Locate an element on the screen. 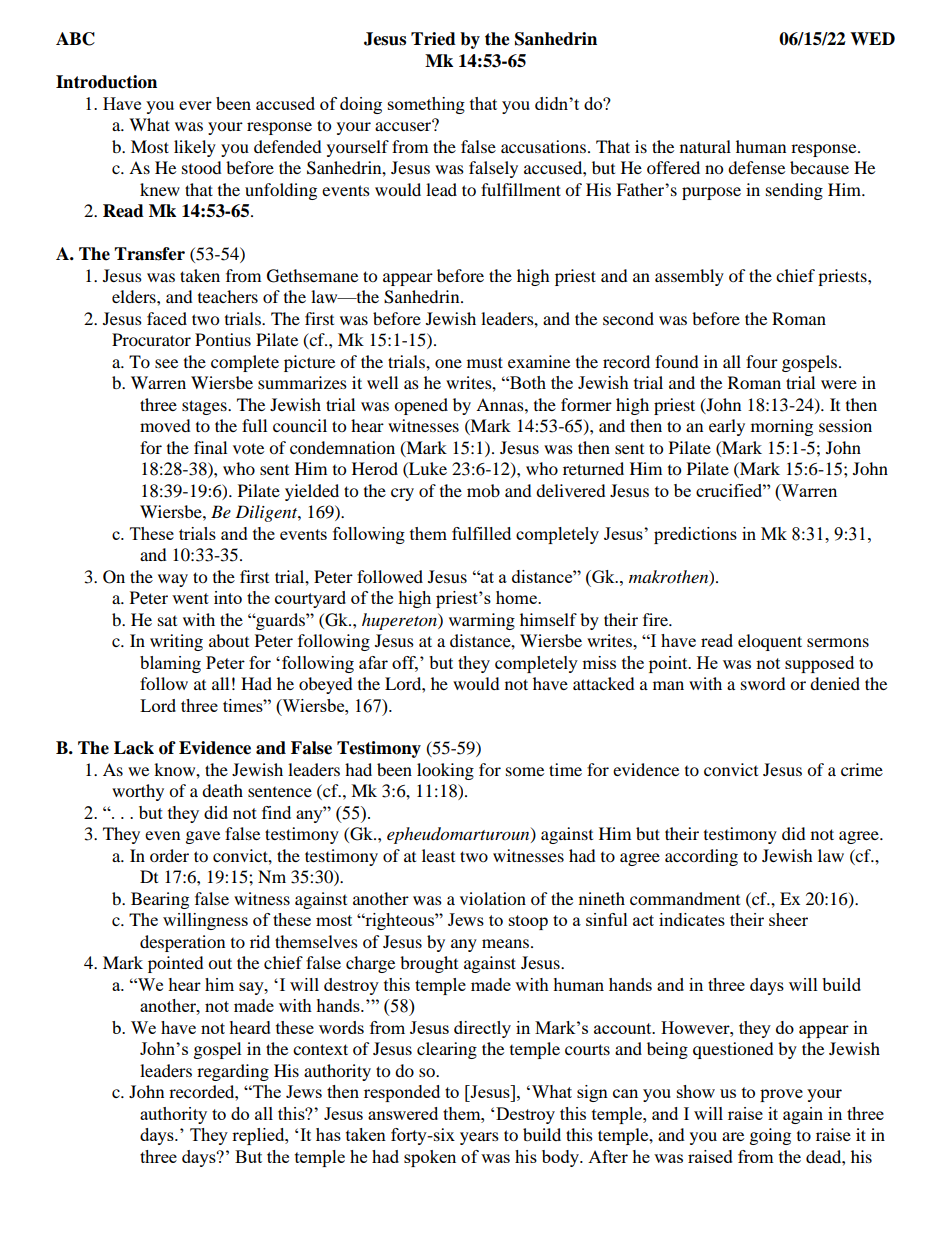 The width and height of the screenshot is (952, 1233). morning is located at coordinates (782, 427).
